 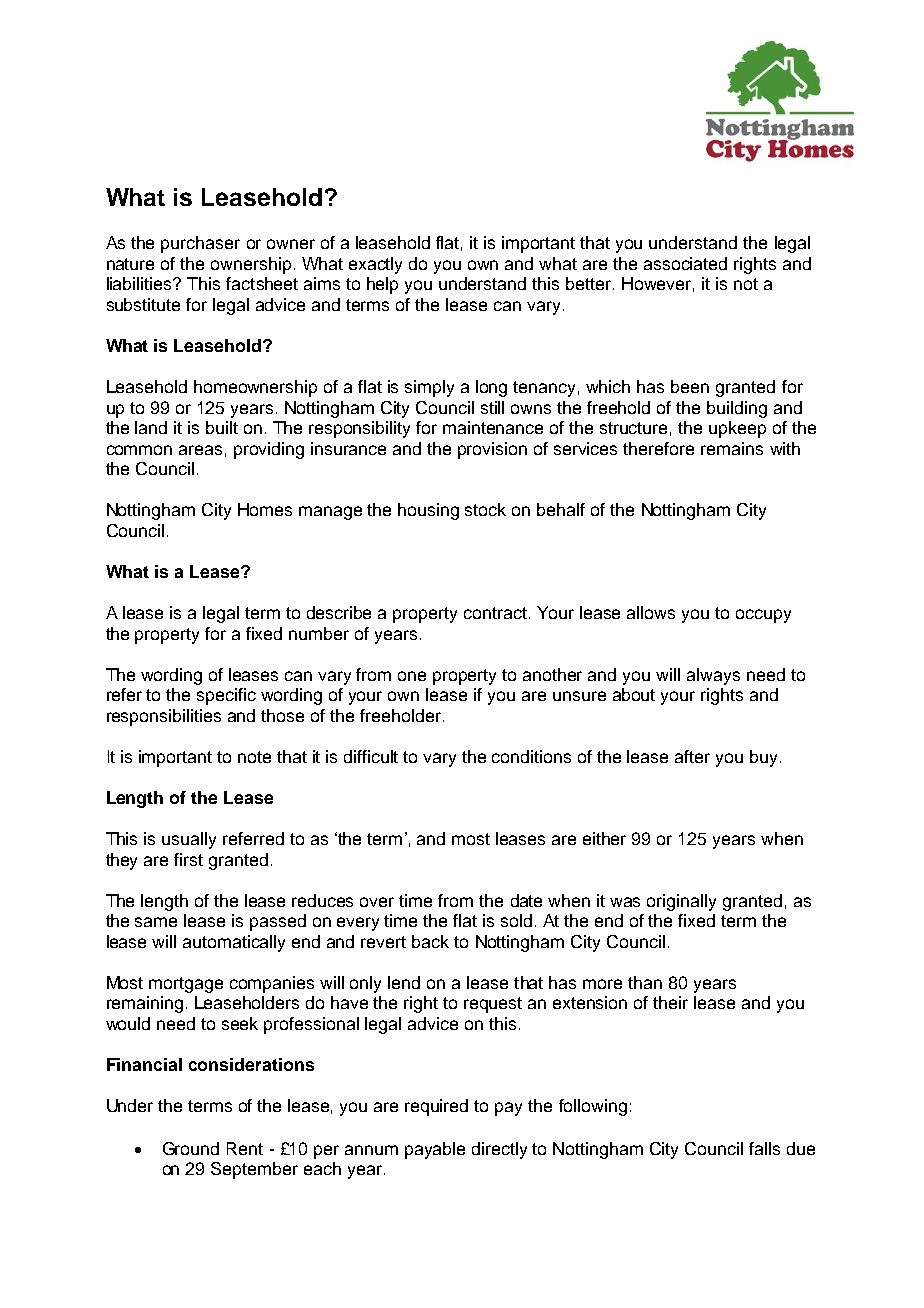 I want to click on specific, so click(x=226, y=696).
